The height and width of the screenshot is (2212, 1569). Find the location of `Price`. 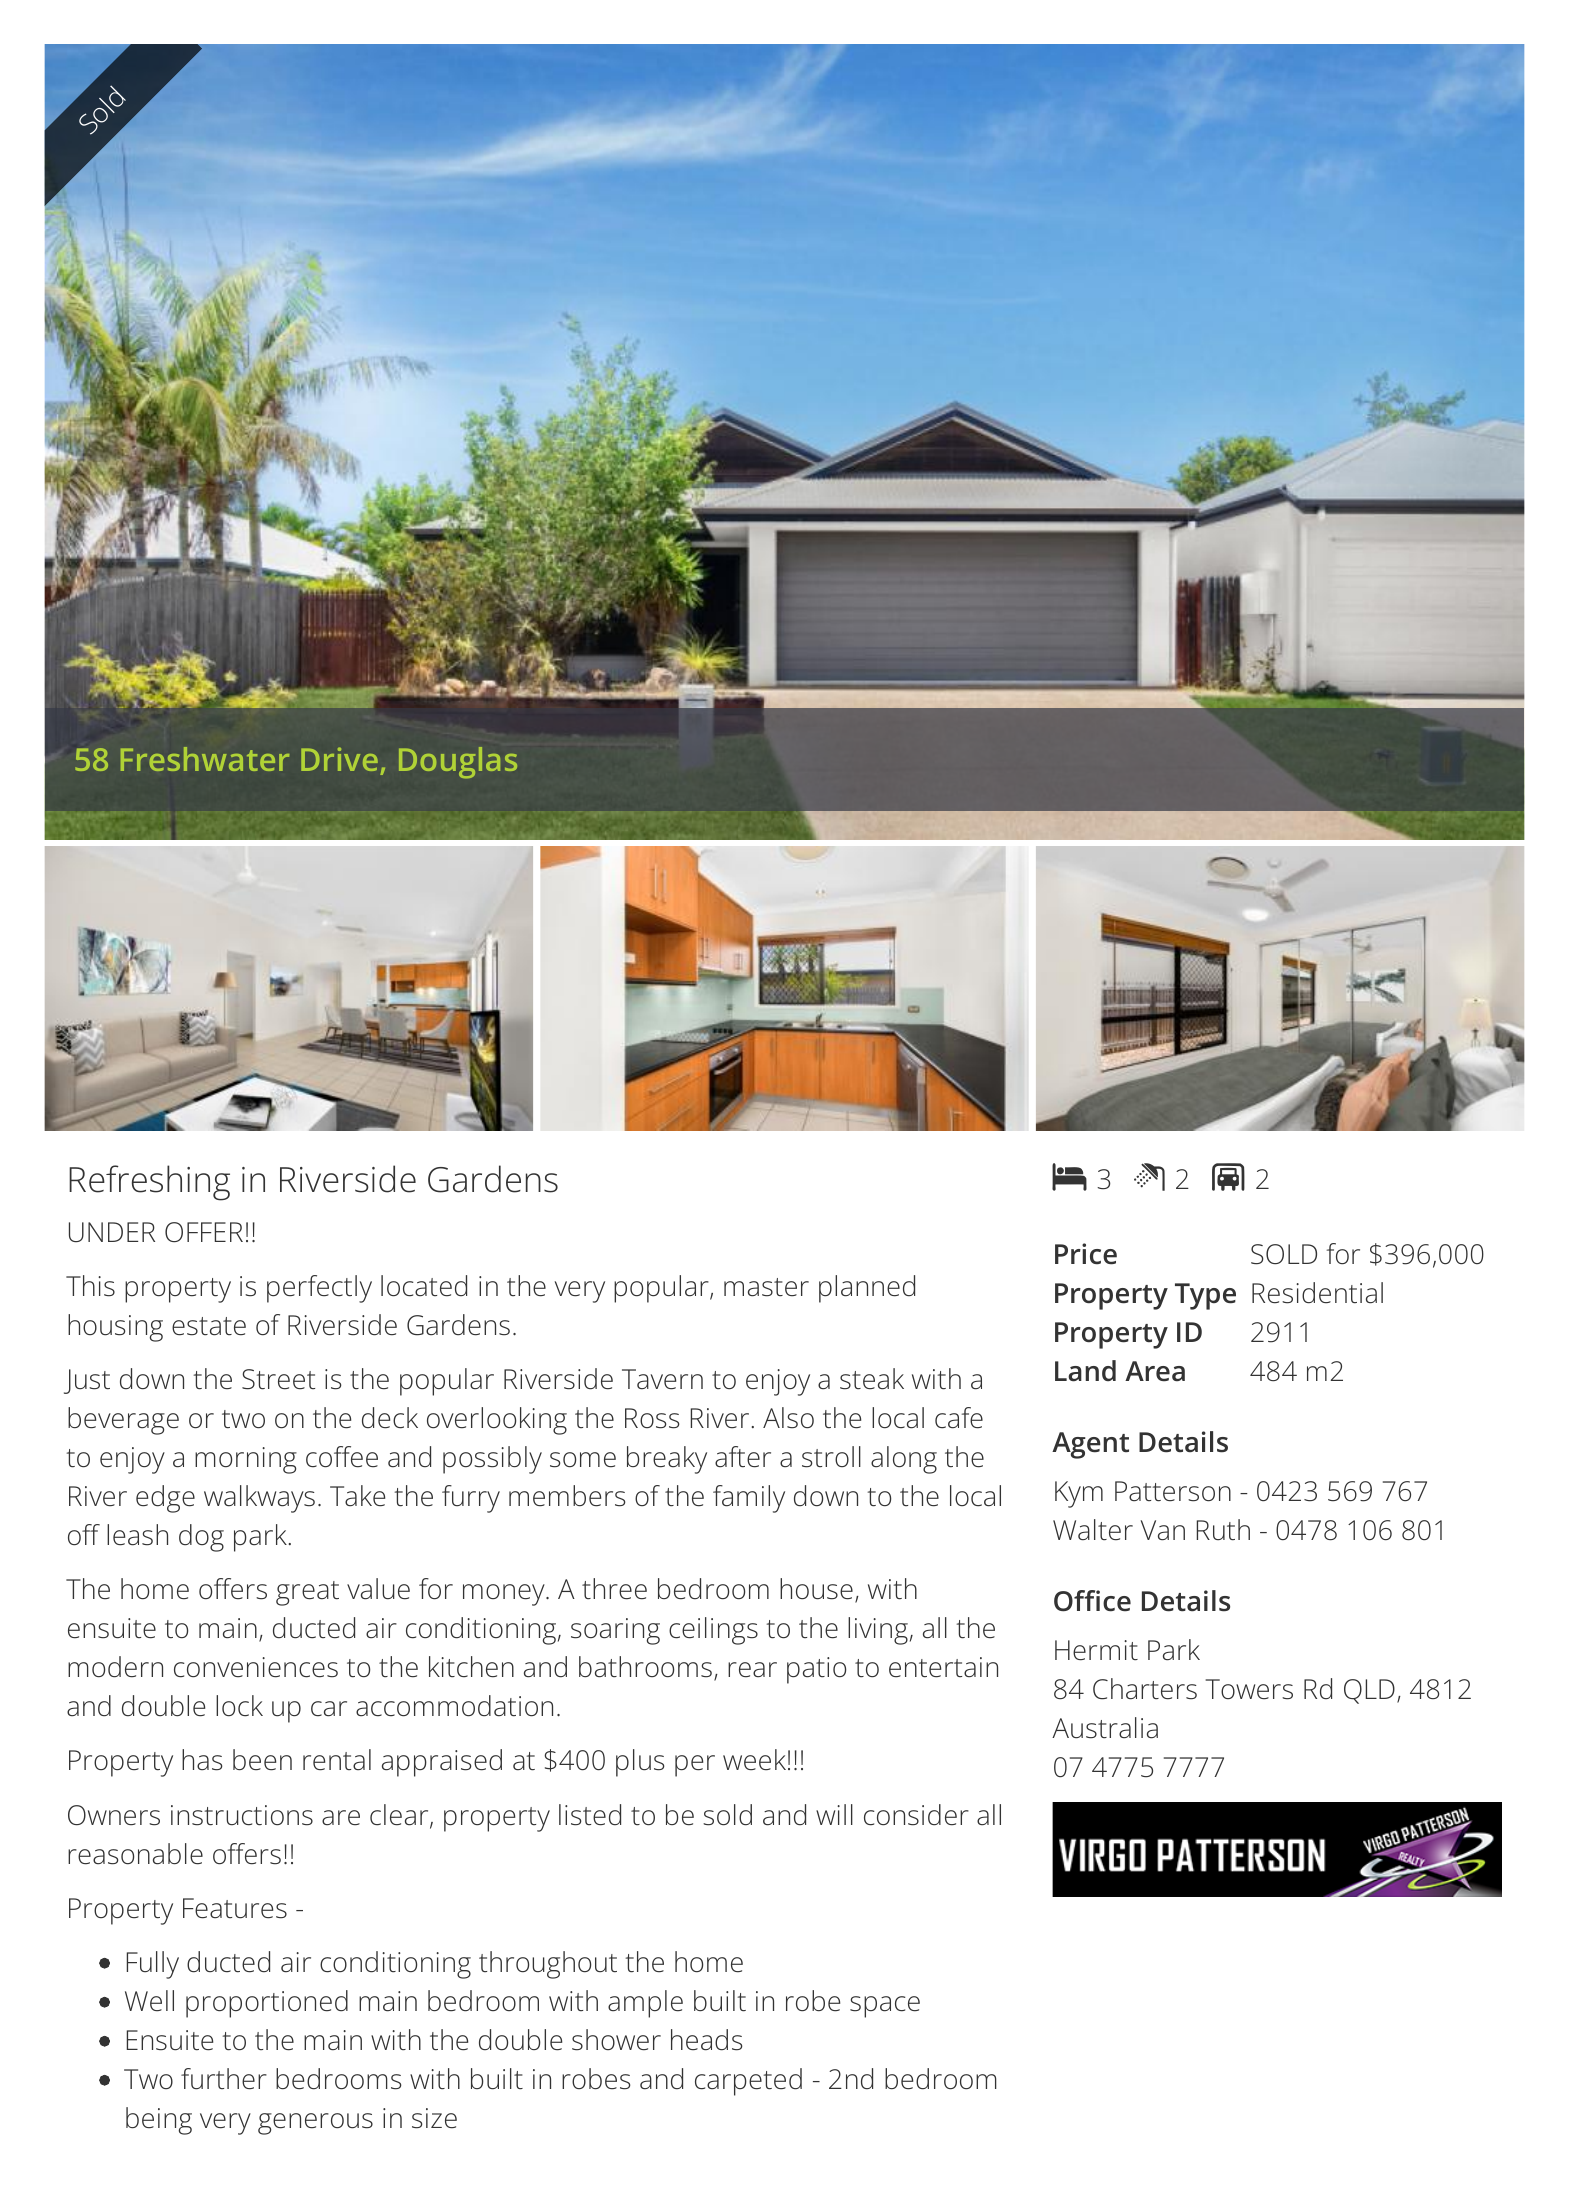

Price is located at coordinates (1086, 1254).
